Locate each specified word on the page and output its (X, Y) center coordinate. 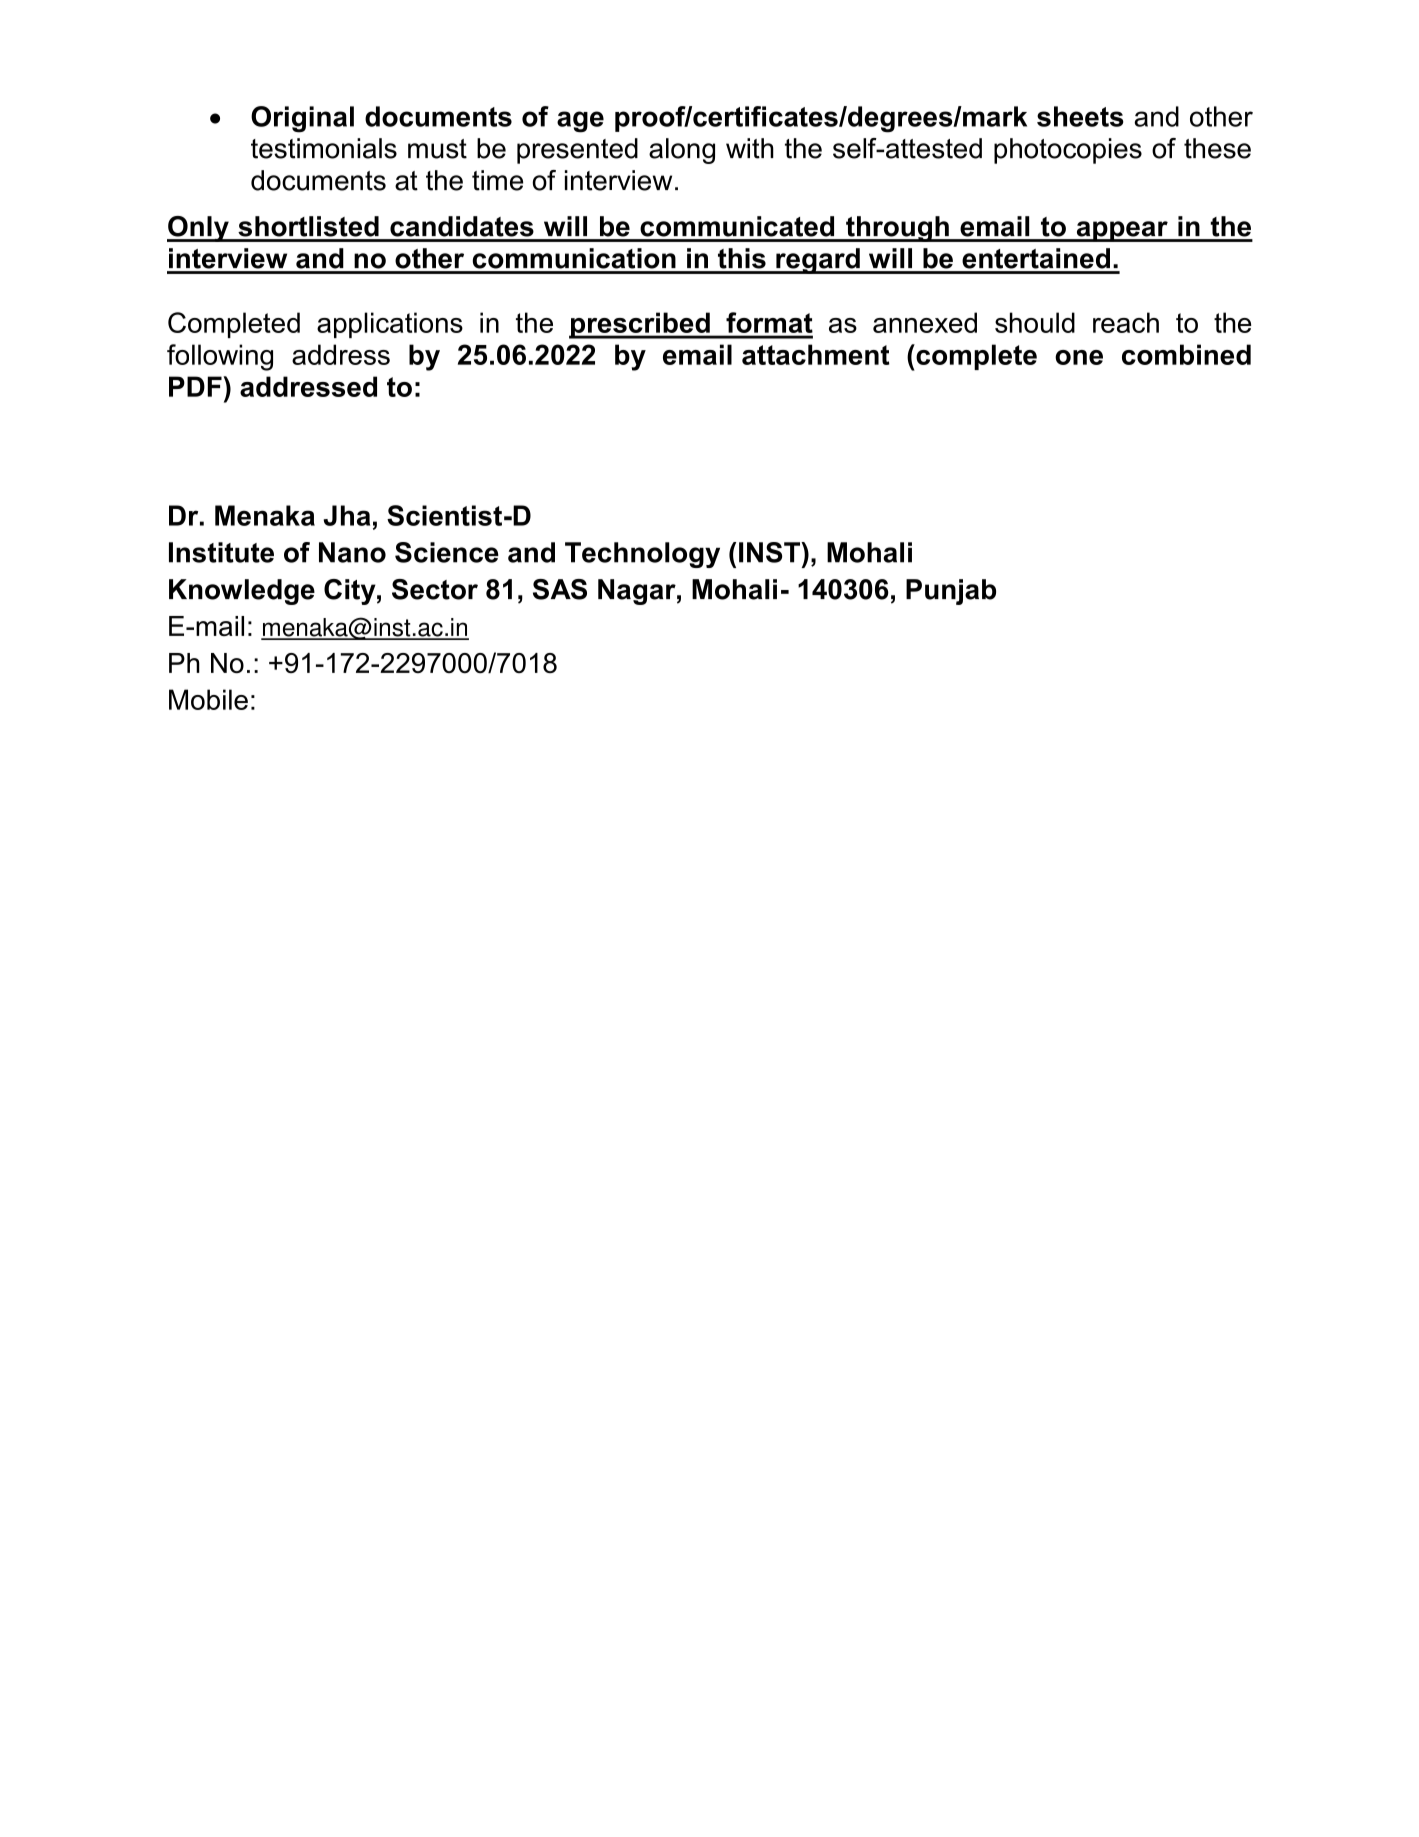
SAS (560, 589)
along (682, 151)
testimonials (324, 148)
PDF (196, 386)
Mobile (208, 699)
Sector (435, 589)
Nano (352, 552)
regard (818, 261)
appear (1122, 231)
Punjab (951, 592)
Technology (642, 555)
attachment (816, 354)
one (1079, 357)
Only (199, 229)
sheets (1080, 116)
